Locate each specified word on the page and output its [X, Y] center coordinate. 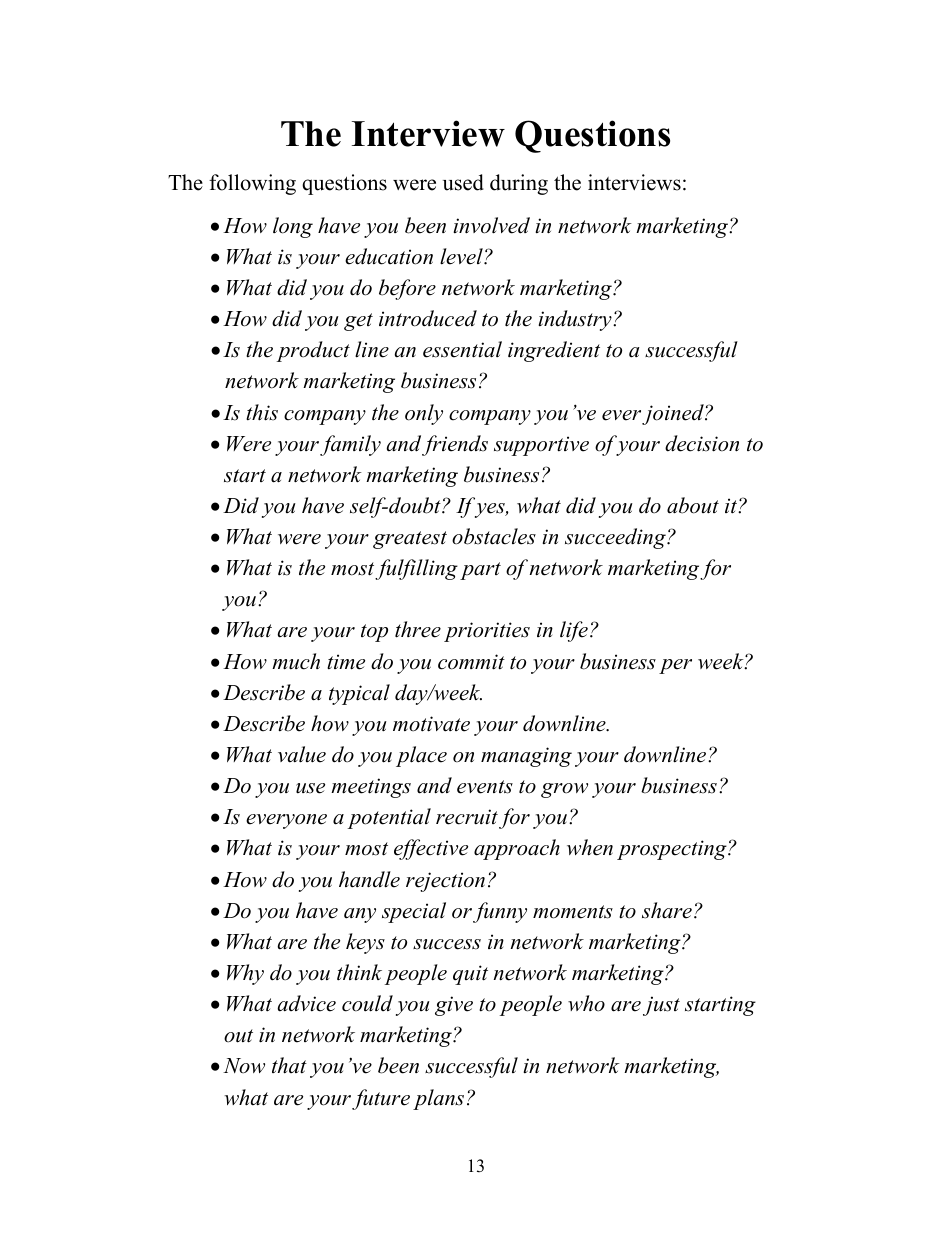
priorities [487, 632]
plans [438, 1099]
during [519, 184]
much [296, 661]
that [289, 1065]
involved [491, 225]
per [675, 666]
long [293, 227]
